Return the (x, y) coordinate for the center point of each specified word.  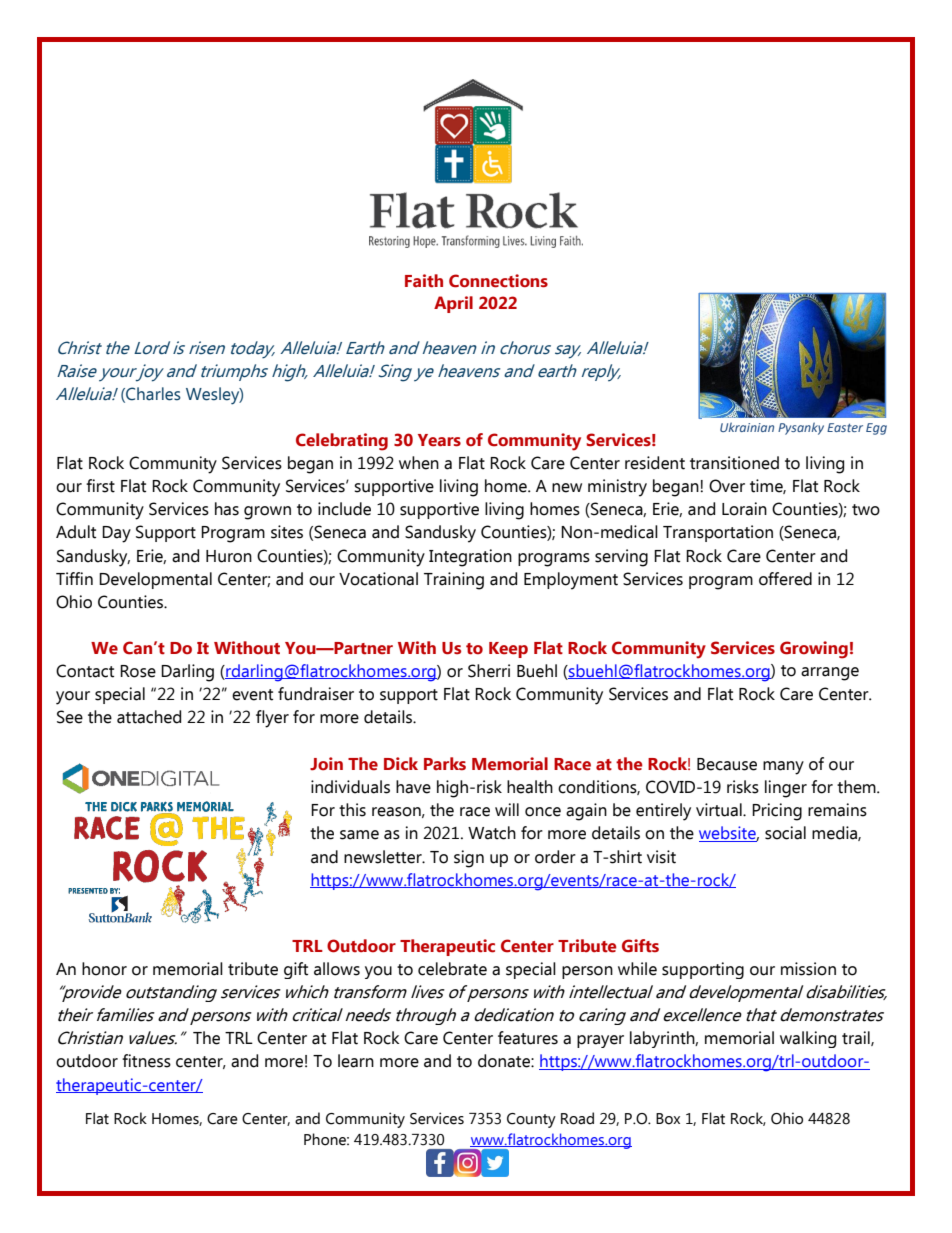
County (531, 1120)
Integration (470, 558)
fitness (146, 1061)
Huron (229, 556)
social (785, 833)
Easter (845, 427)
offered (785, 579)
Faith (424, 281)
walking (808, 1039)
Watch (492, 833)
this (352, 810)
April (453, 304)
